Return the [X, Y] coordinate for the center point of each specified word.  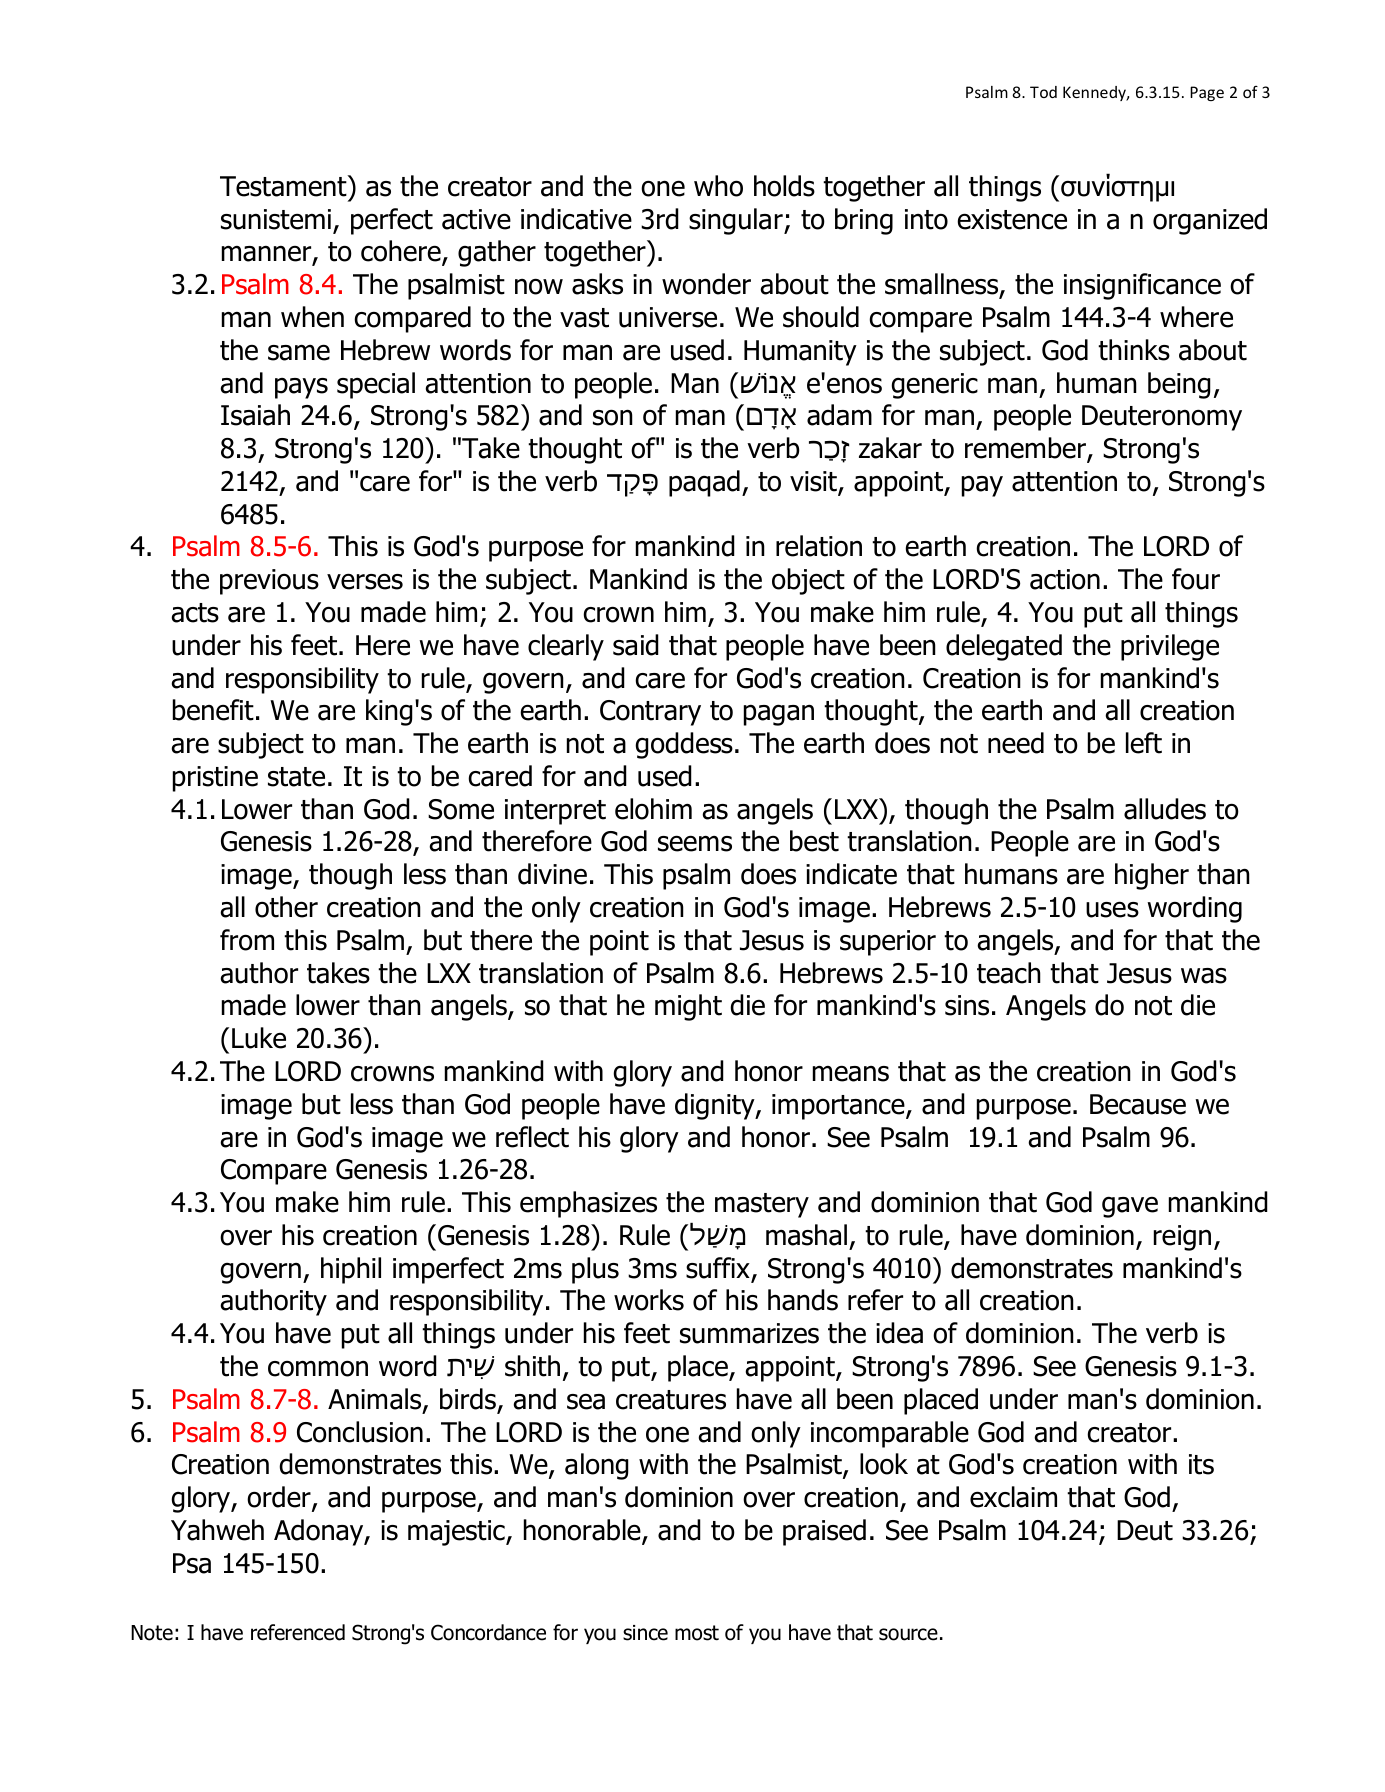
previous [269, 582]
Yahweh [217, 1530]
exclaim [1013, 1497]
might [688, 1007]
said [636, 645]
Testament [284, 186]
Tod [1043, 92]
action [1065, 579]
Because [1138, 1104]
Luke [259, 1038]
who [718, 186]
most [697, 1633]
